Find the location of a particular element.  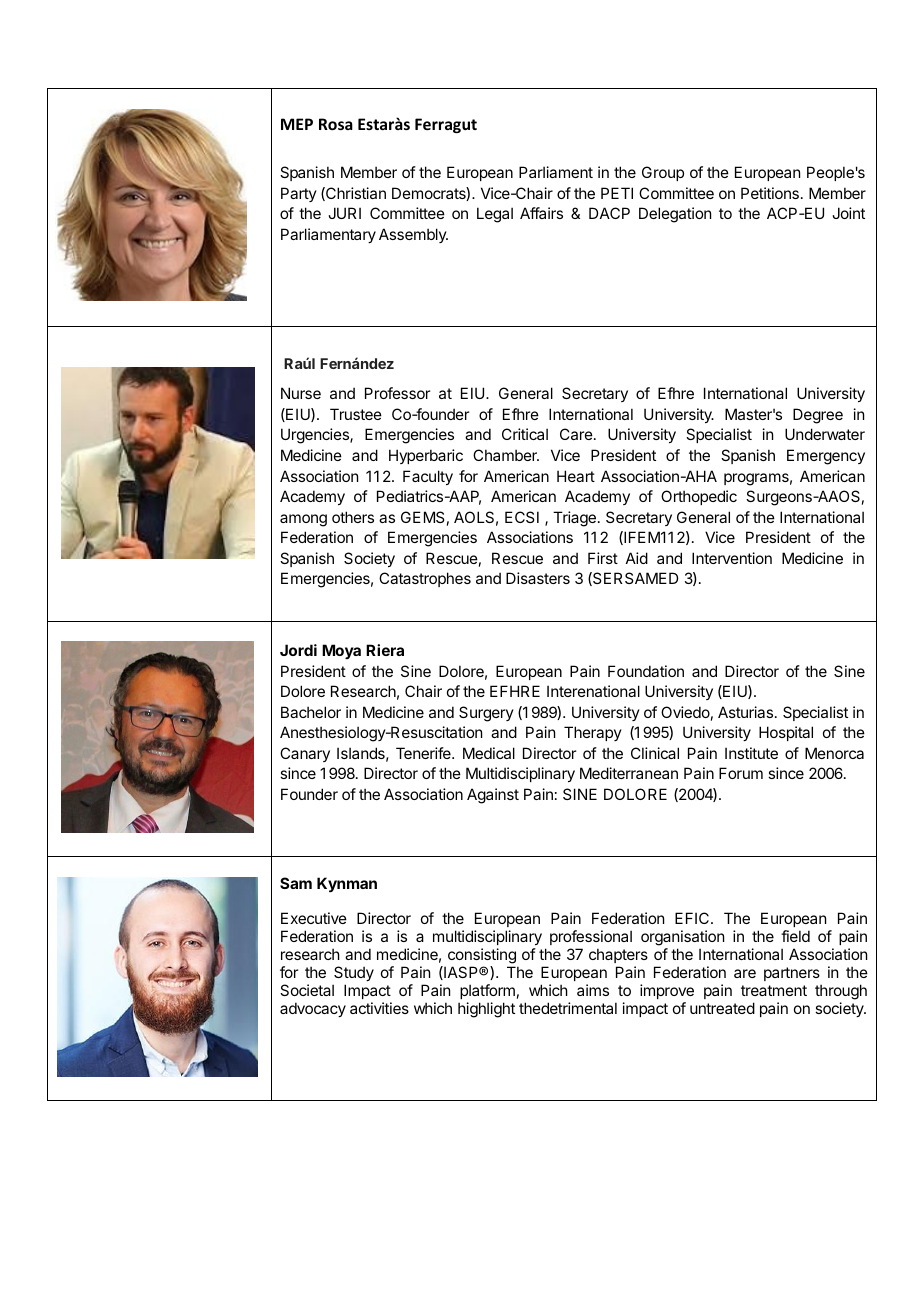

aims is located at coordinates (593, 990).
